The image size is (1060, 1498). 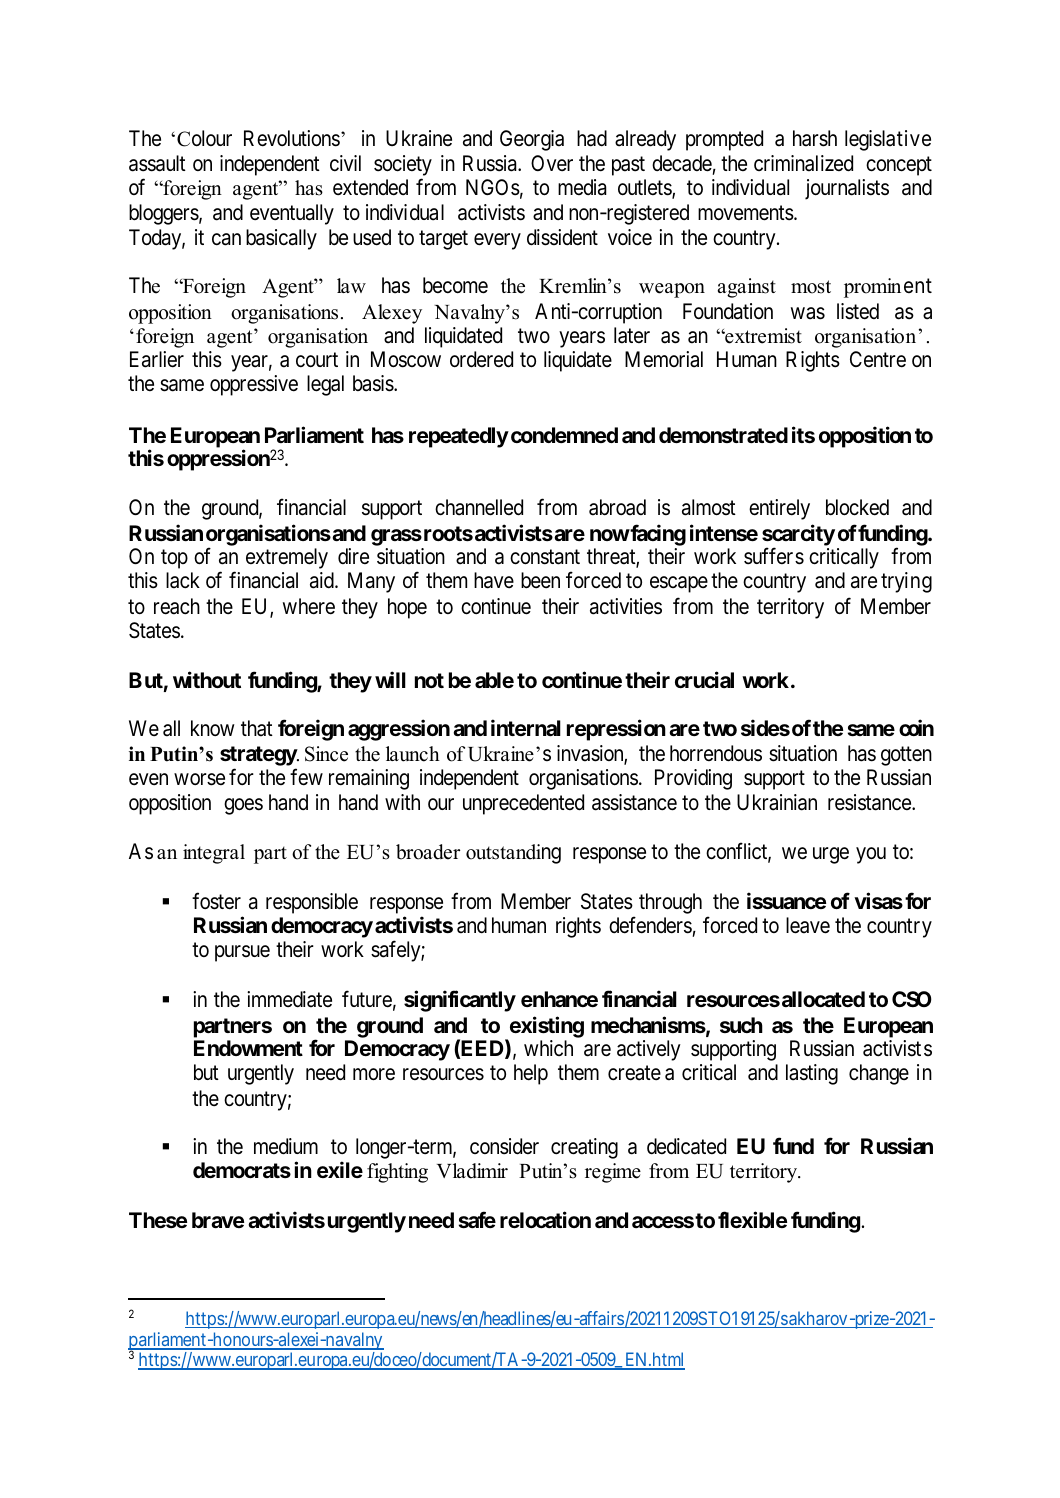 What do you see at coordinates (287, 558) in the screenshot?
I see `extremely` at bounding box center [287, 558].
